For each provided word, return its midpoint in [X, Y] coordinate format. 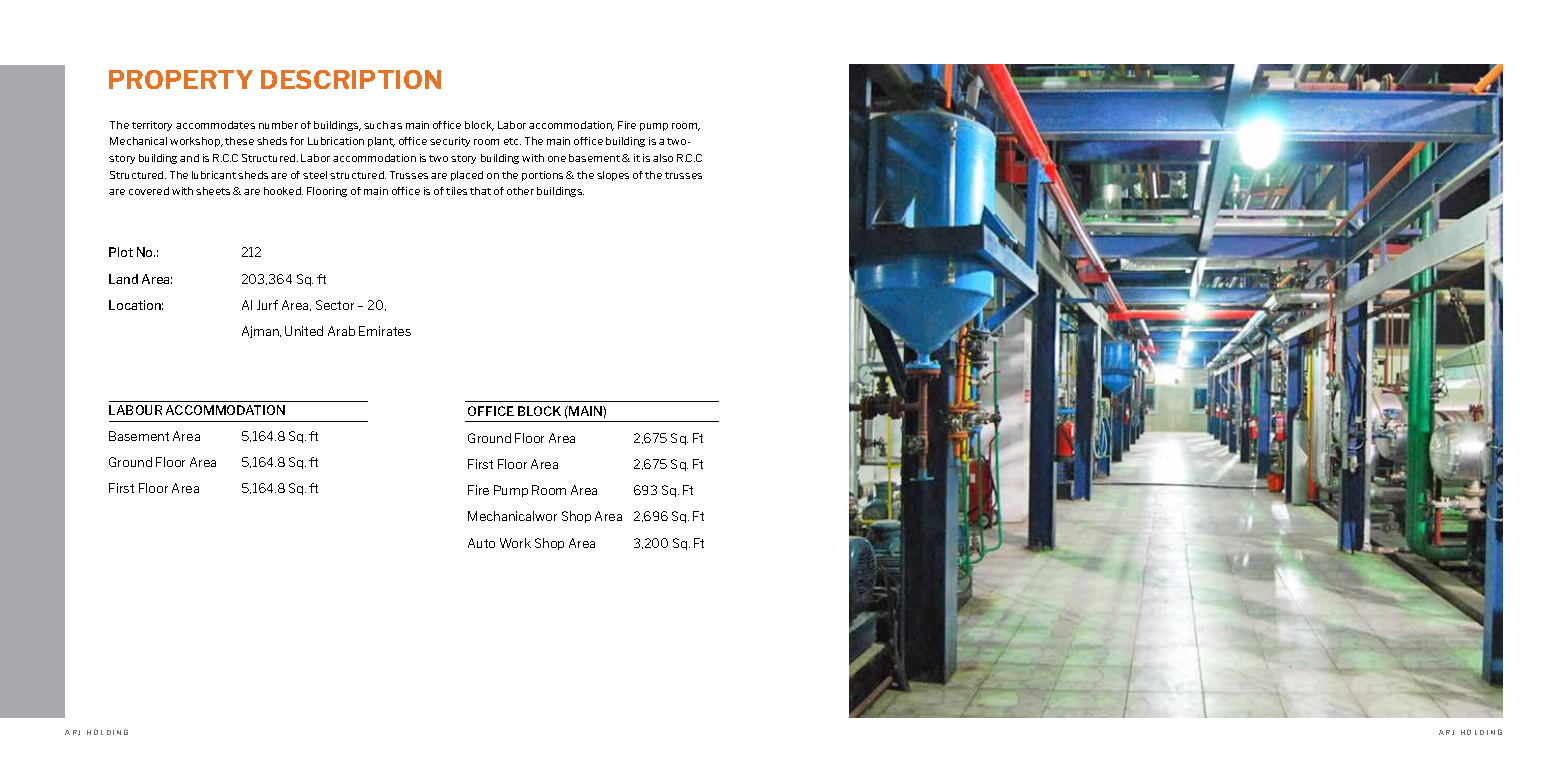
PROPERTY [181, 79]
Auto [481, 543]
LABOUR [135, 410]
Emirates [385, 331]
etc [512, 141]
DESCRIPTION [351, 79]
